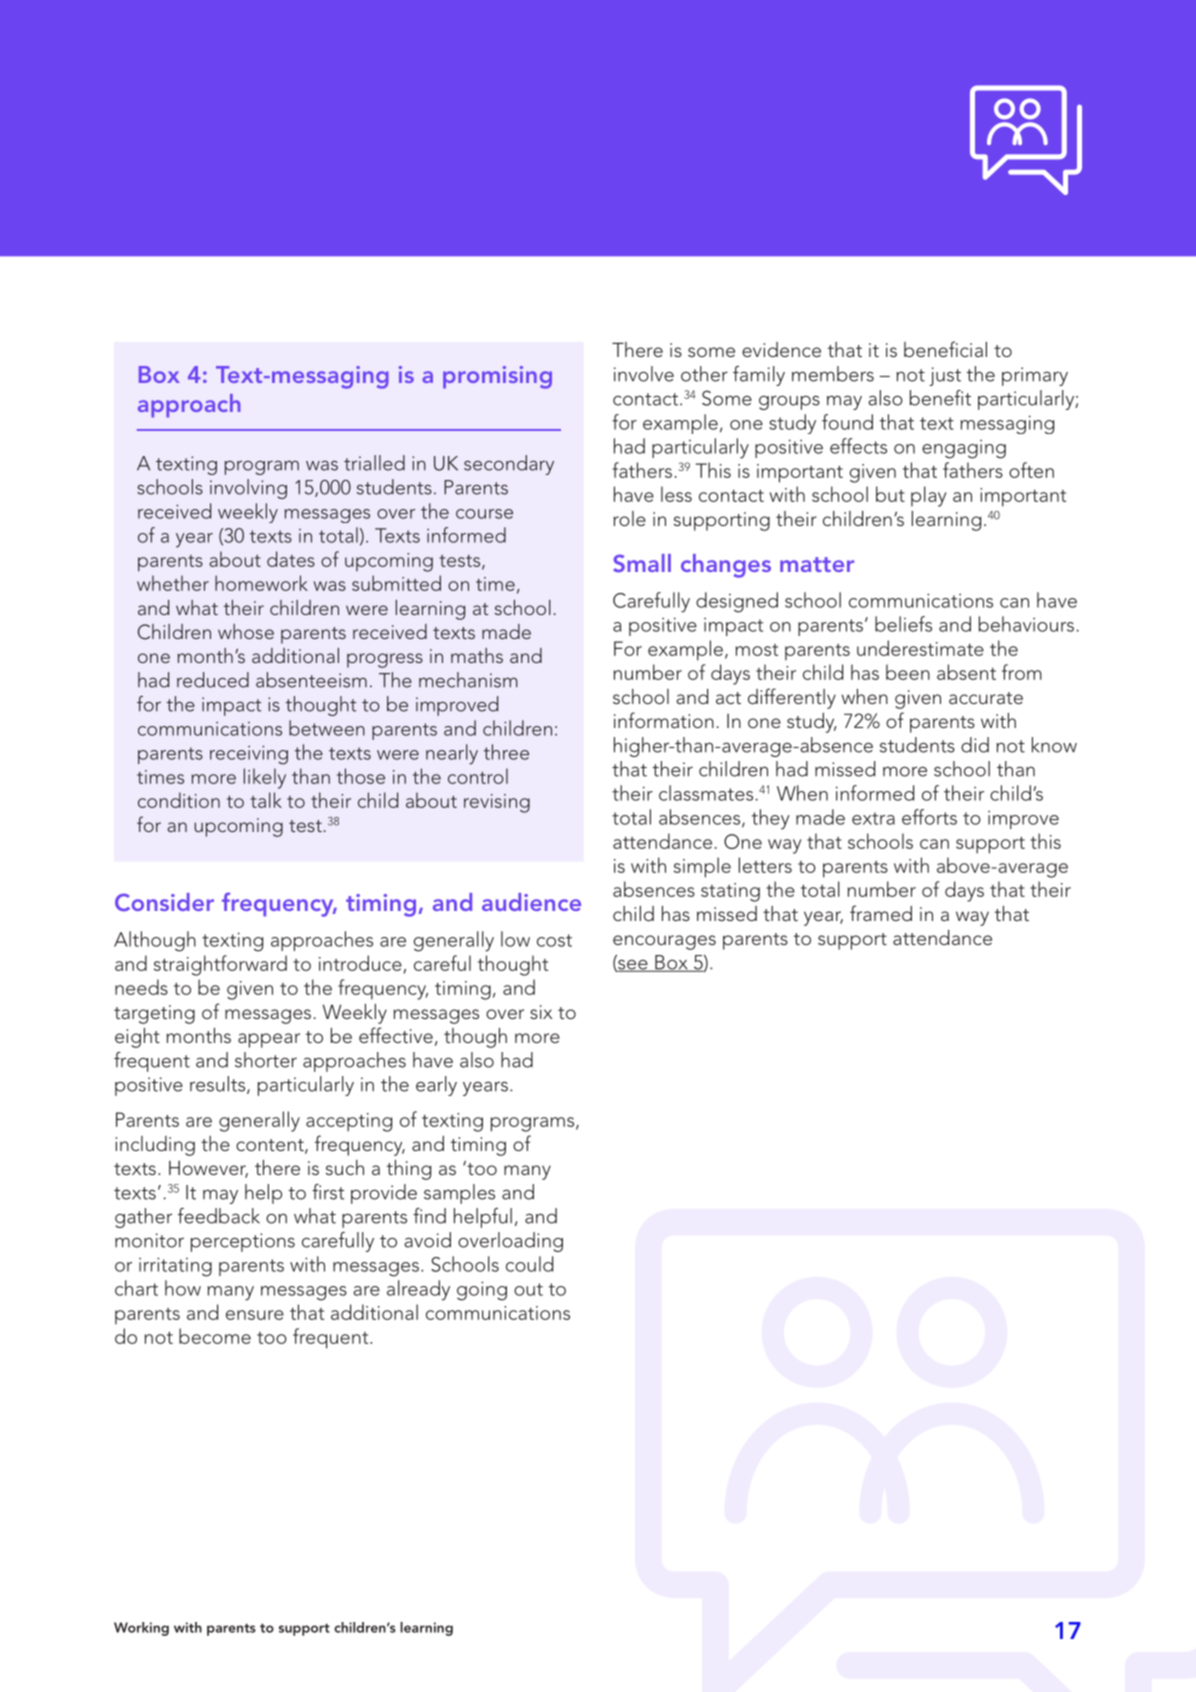 The width and height of the image is (1196, 1692). Describe the element at coordinates (529, 1264) in the image. I see `could` at that location.
